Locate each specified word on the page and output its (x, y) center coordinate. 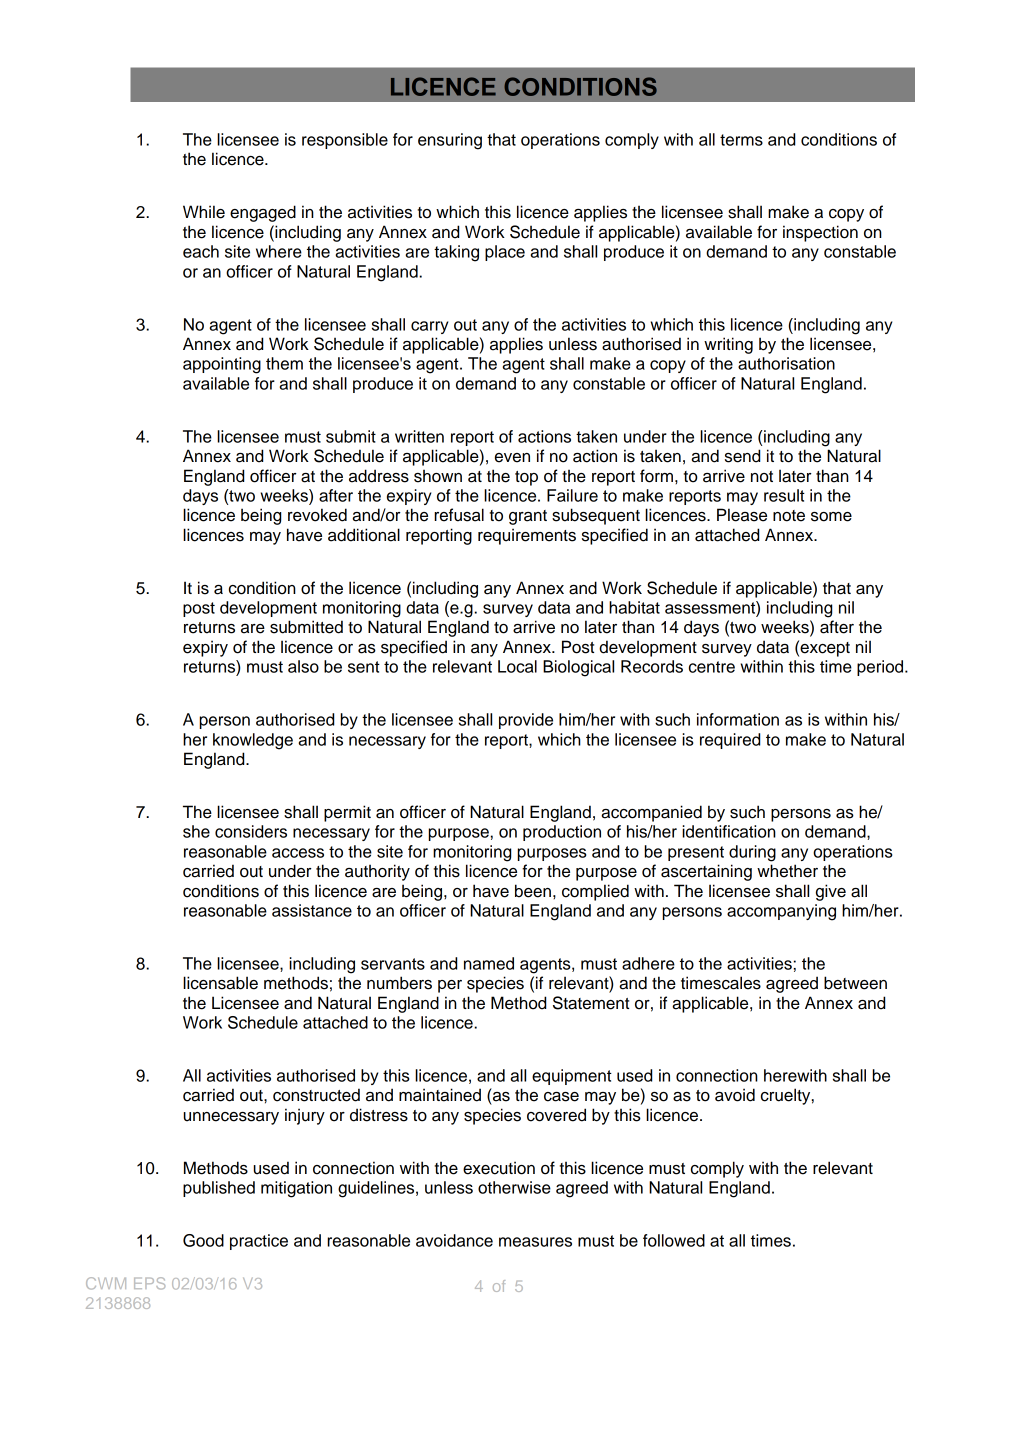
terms (741, 140)
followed (674, 1240)
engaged (263, 213)
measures (535, 1242)
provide (526, 721)
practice (259, 1242)
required (730, 741)
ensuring (450, 141)
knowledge (253, 741)
